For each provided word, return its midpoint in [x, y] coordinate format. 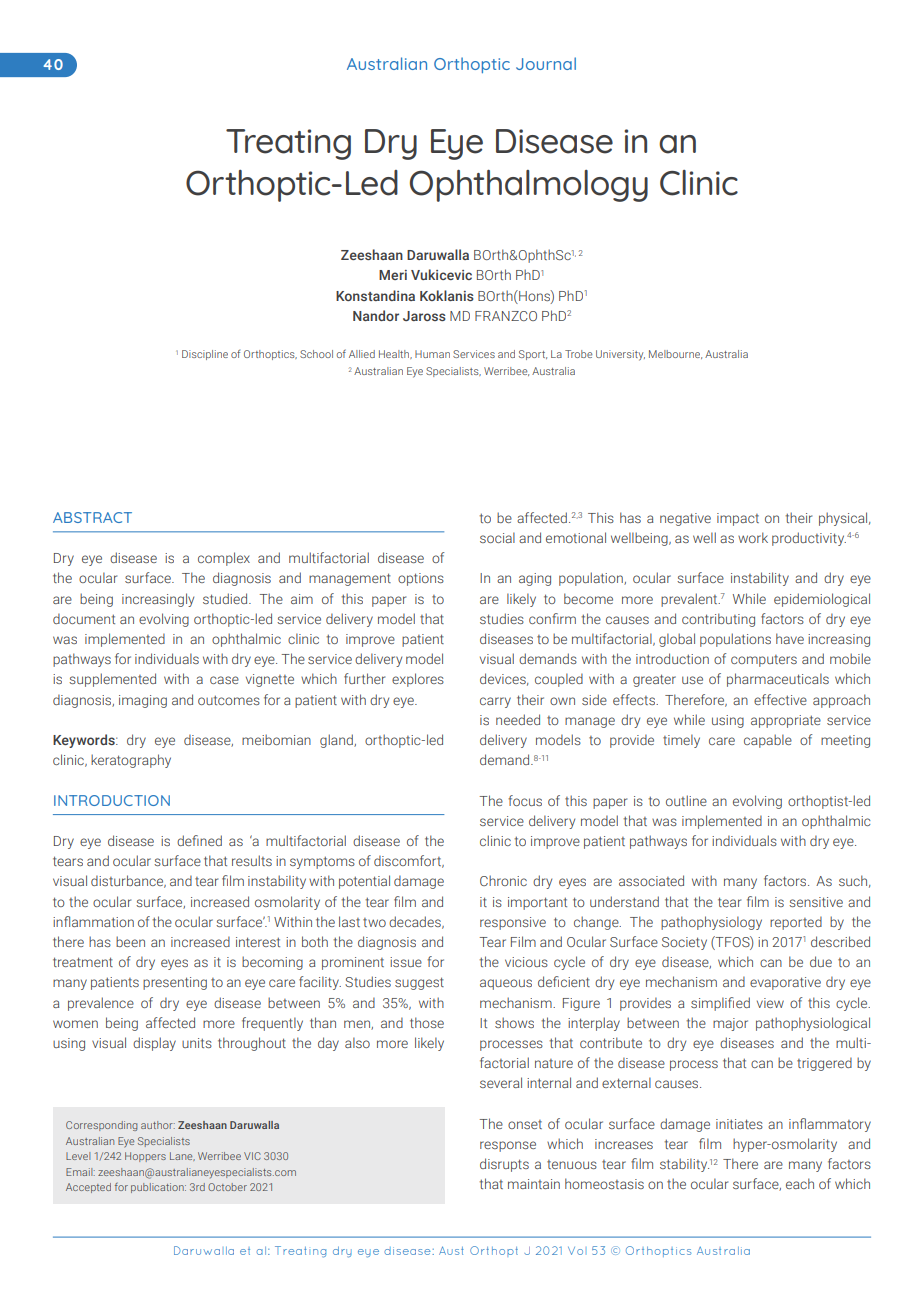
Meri [393, 275]
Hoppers [145, 1157]
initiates [739, 1124]
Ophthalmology [529, 186]
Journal [546, 63]
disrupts [504, 1165]
